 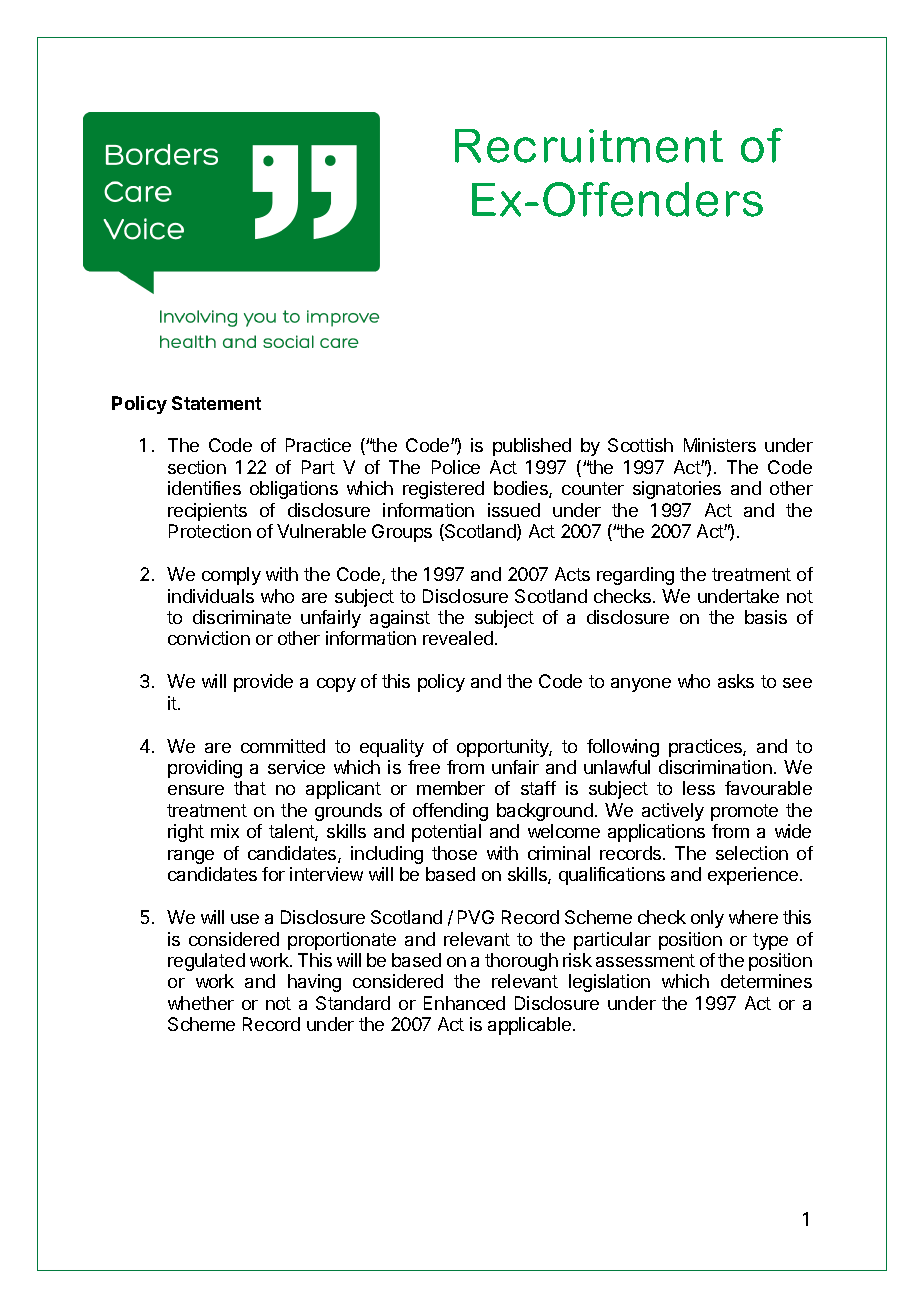 I want to click on Scottish, so click(x=640, y=445).
